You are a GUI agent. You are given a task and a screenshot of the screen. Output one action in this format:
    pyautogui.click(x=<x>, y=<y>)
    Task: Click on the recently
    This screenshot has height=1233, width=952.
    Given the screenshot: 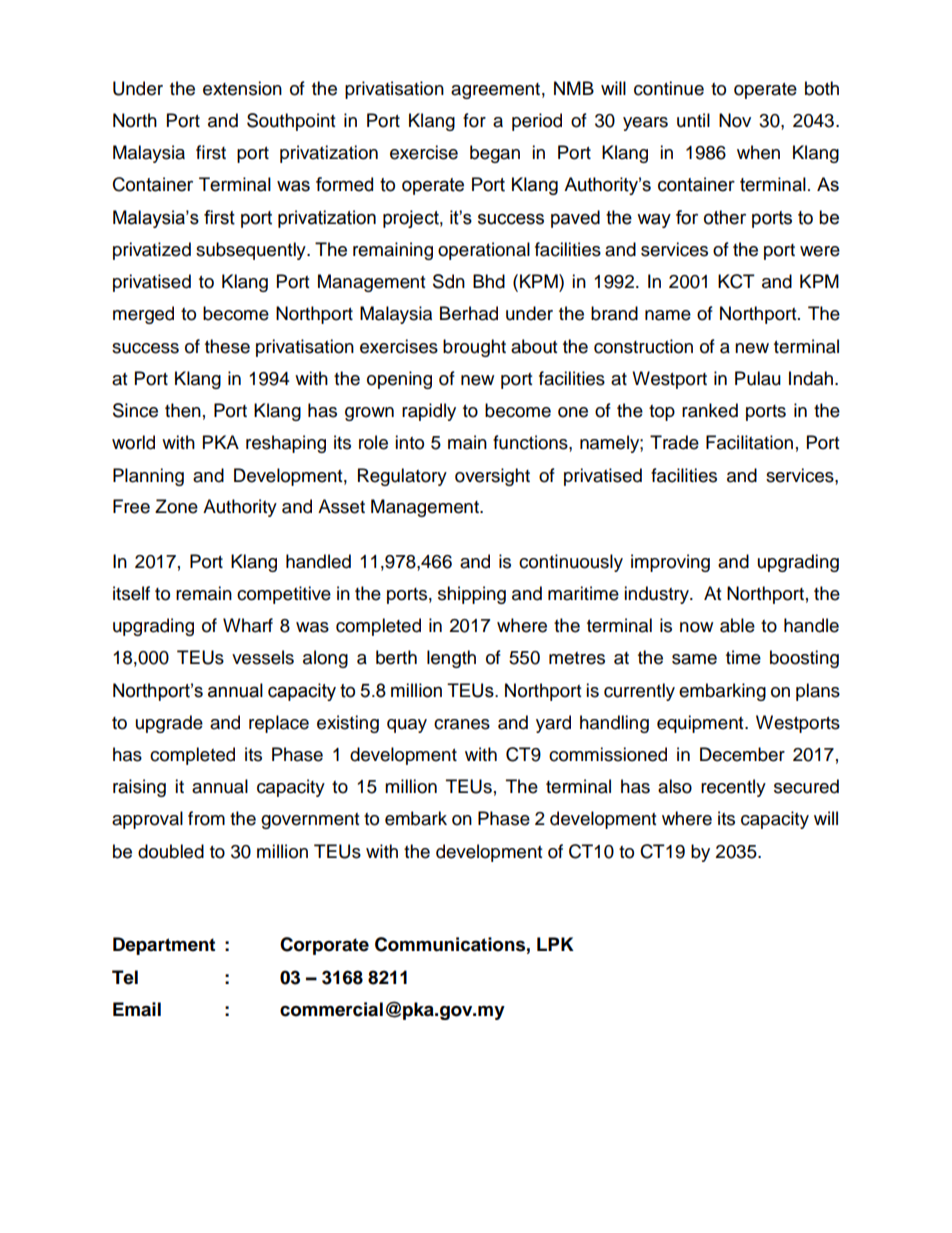 What is the action you would take?
    pyautogui.click(x=733, y=788)
